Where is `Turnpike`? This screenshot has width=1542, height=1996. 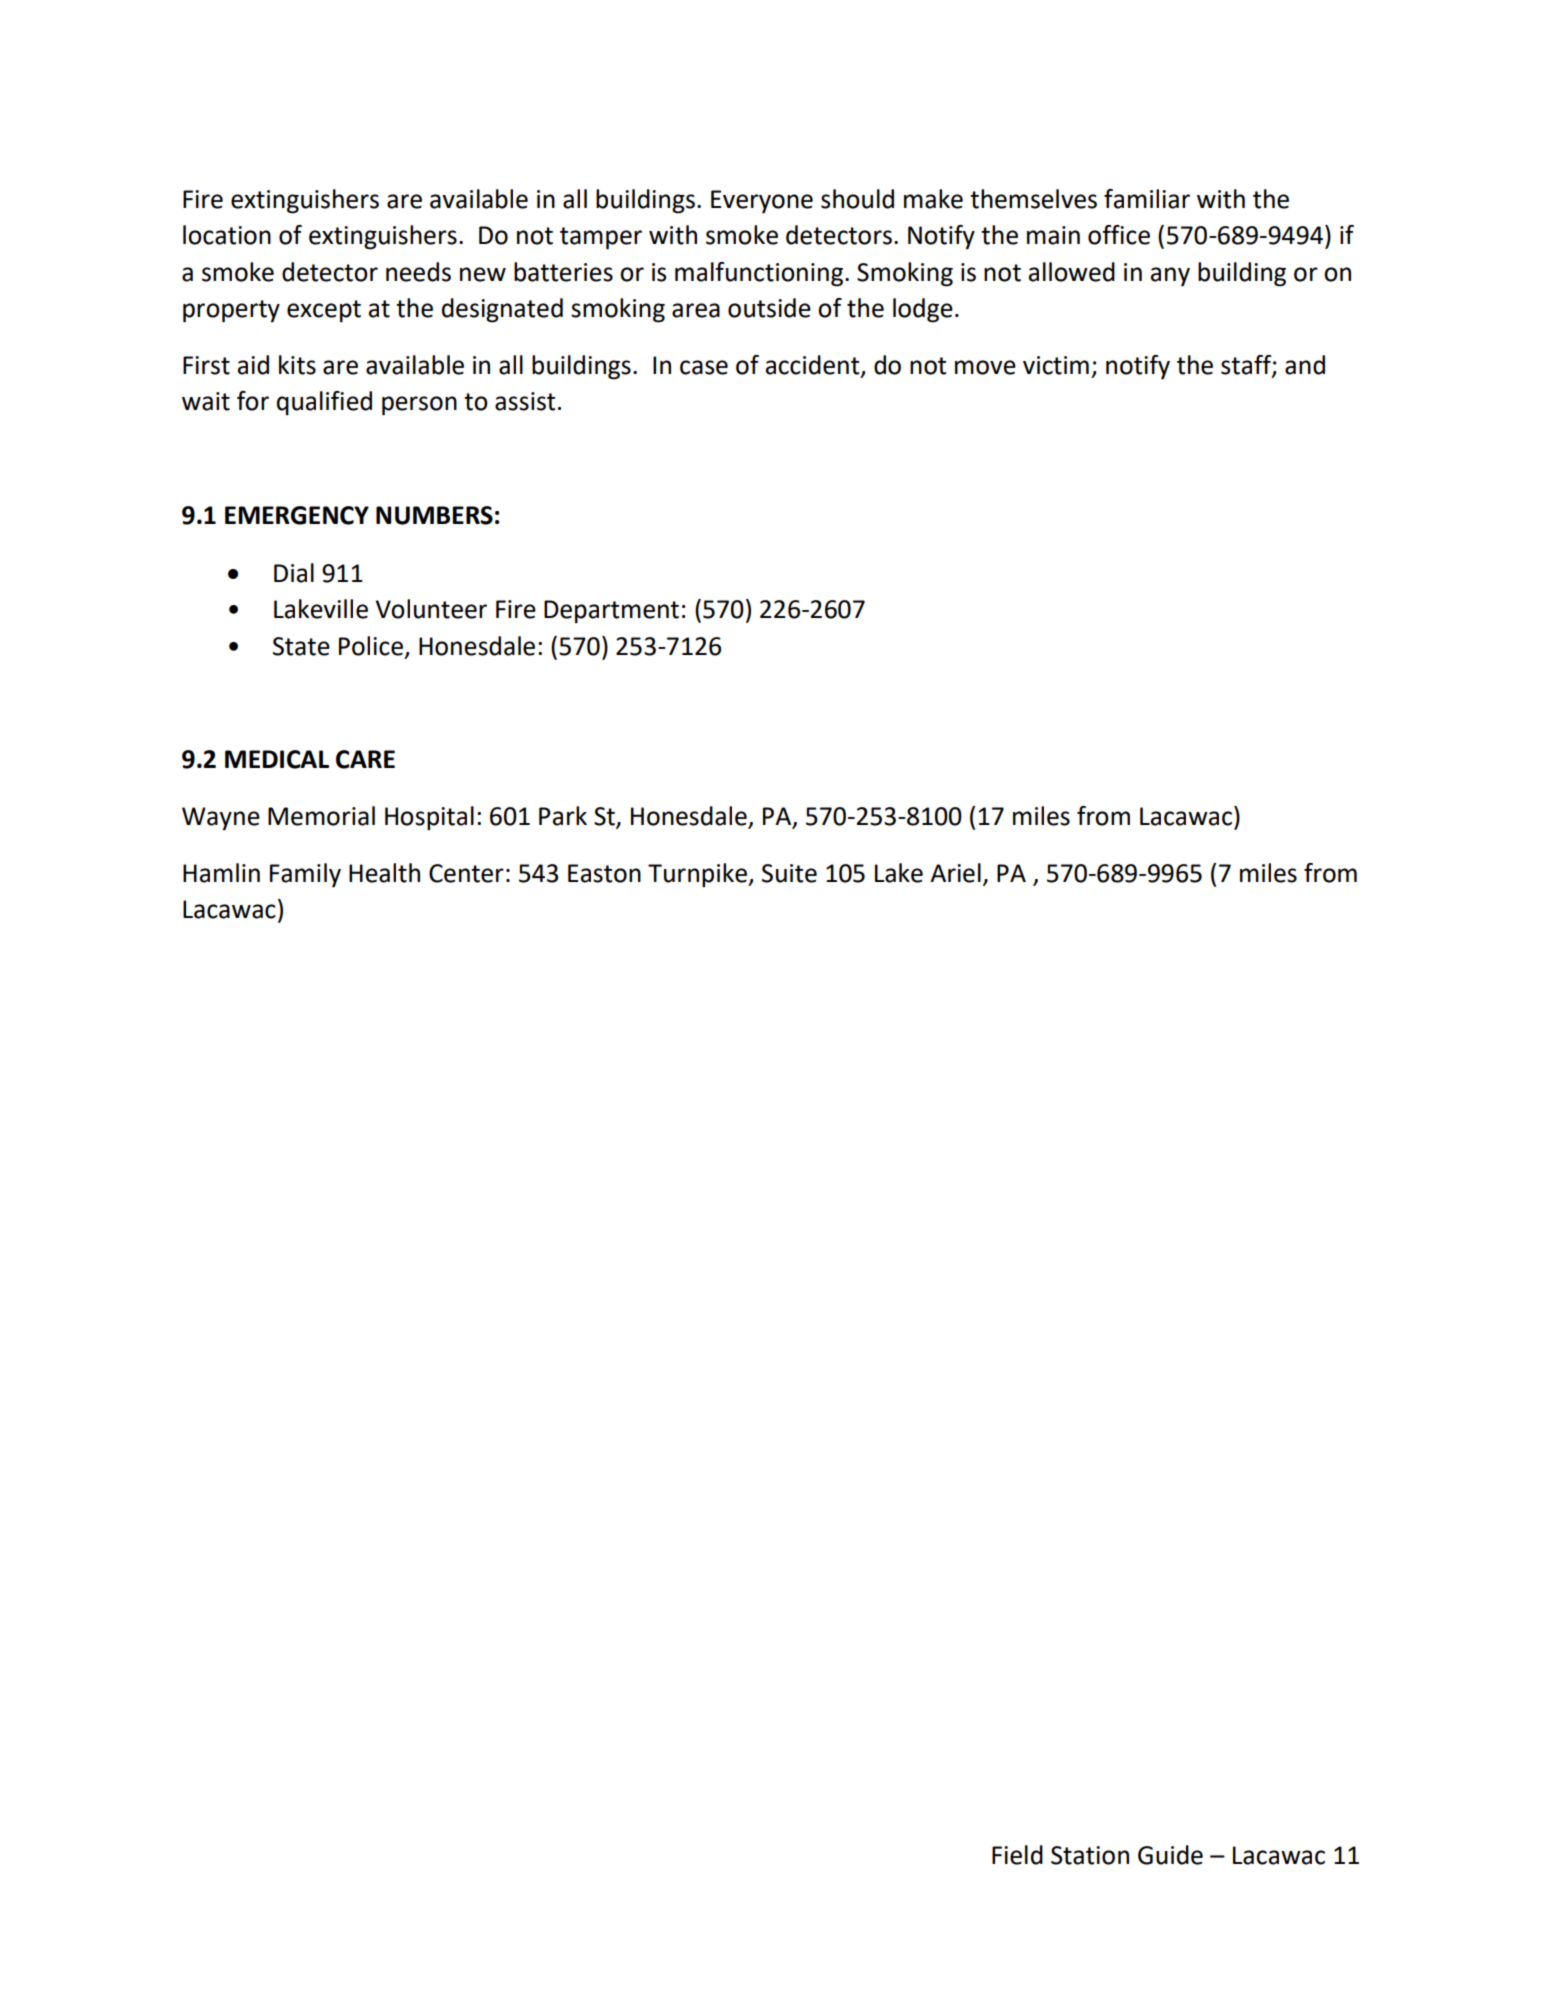
Turnpike is located at coordinates (698, 875).
